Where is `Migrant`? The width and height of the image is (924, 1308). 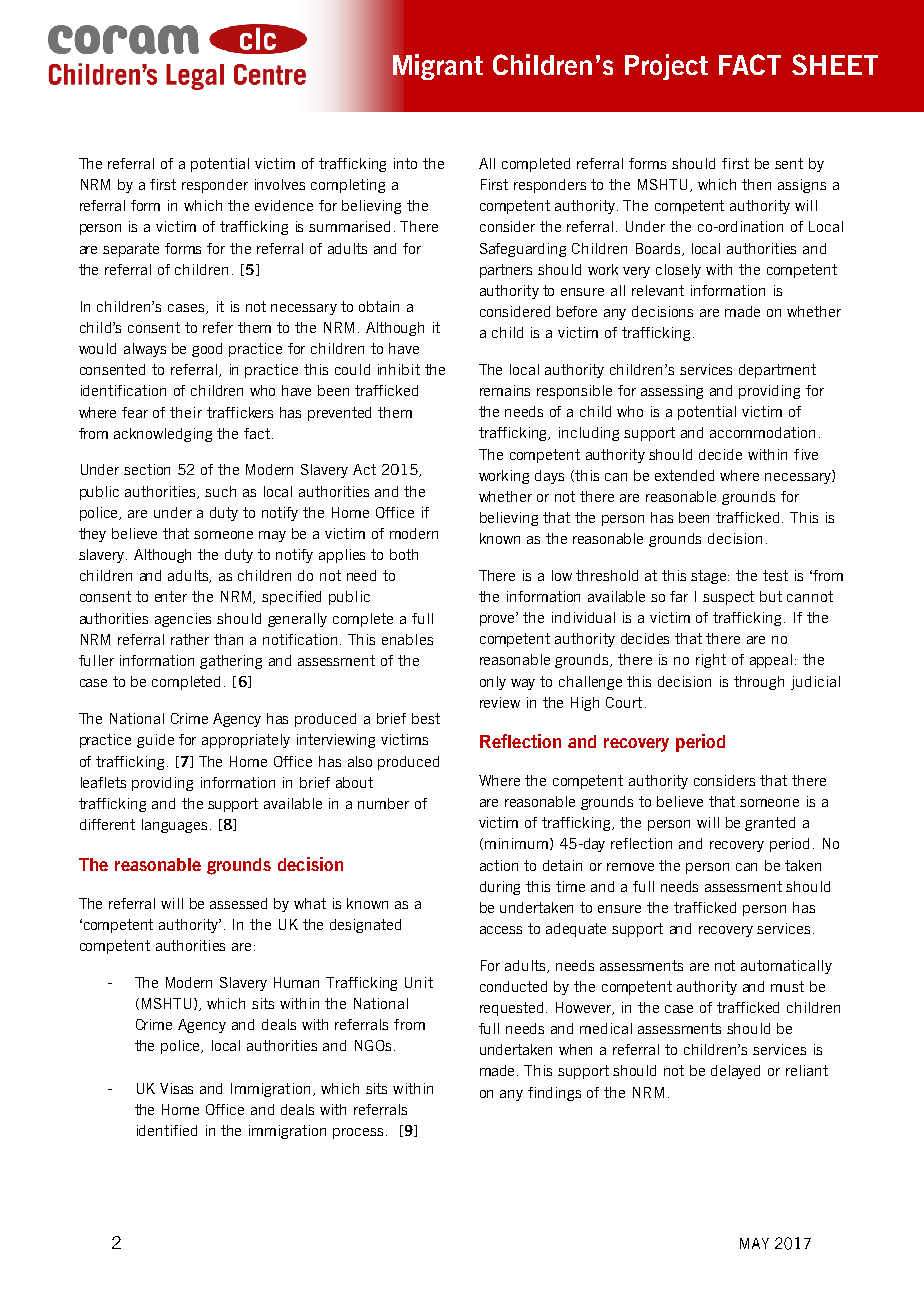 Migrant is located at coordinates (438, 67).
